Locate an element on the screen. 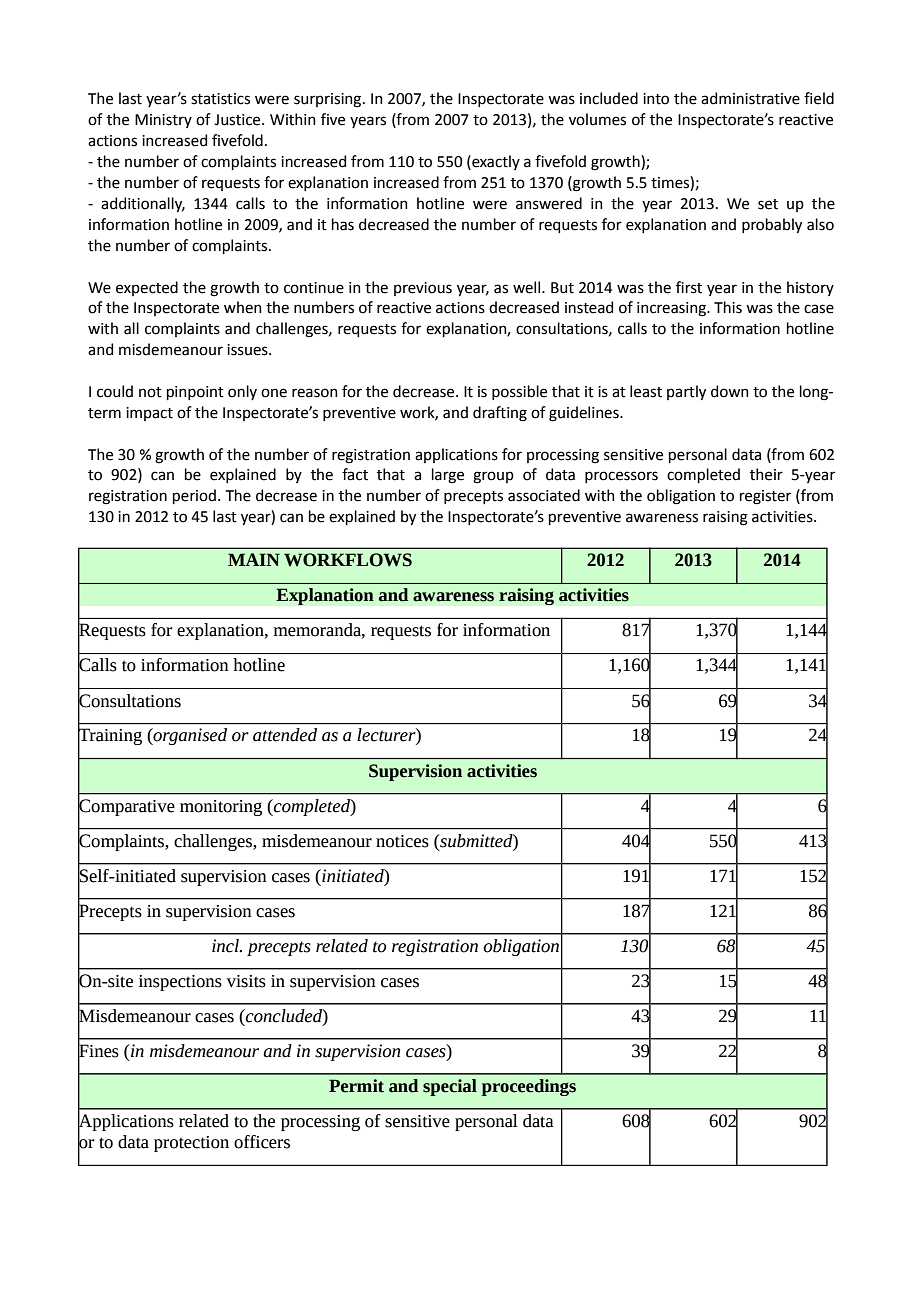 This screenshot has height=1308, width=924. administrative is located at coordinates (750, 98).
